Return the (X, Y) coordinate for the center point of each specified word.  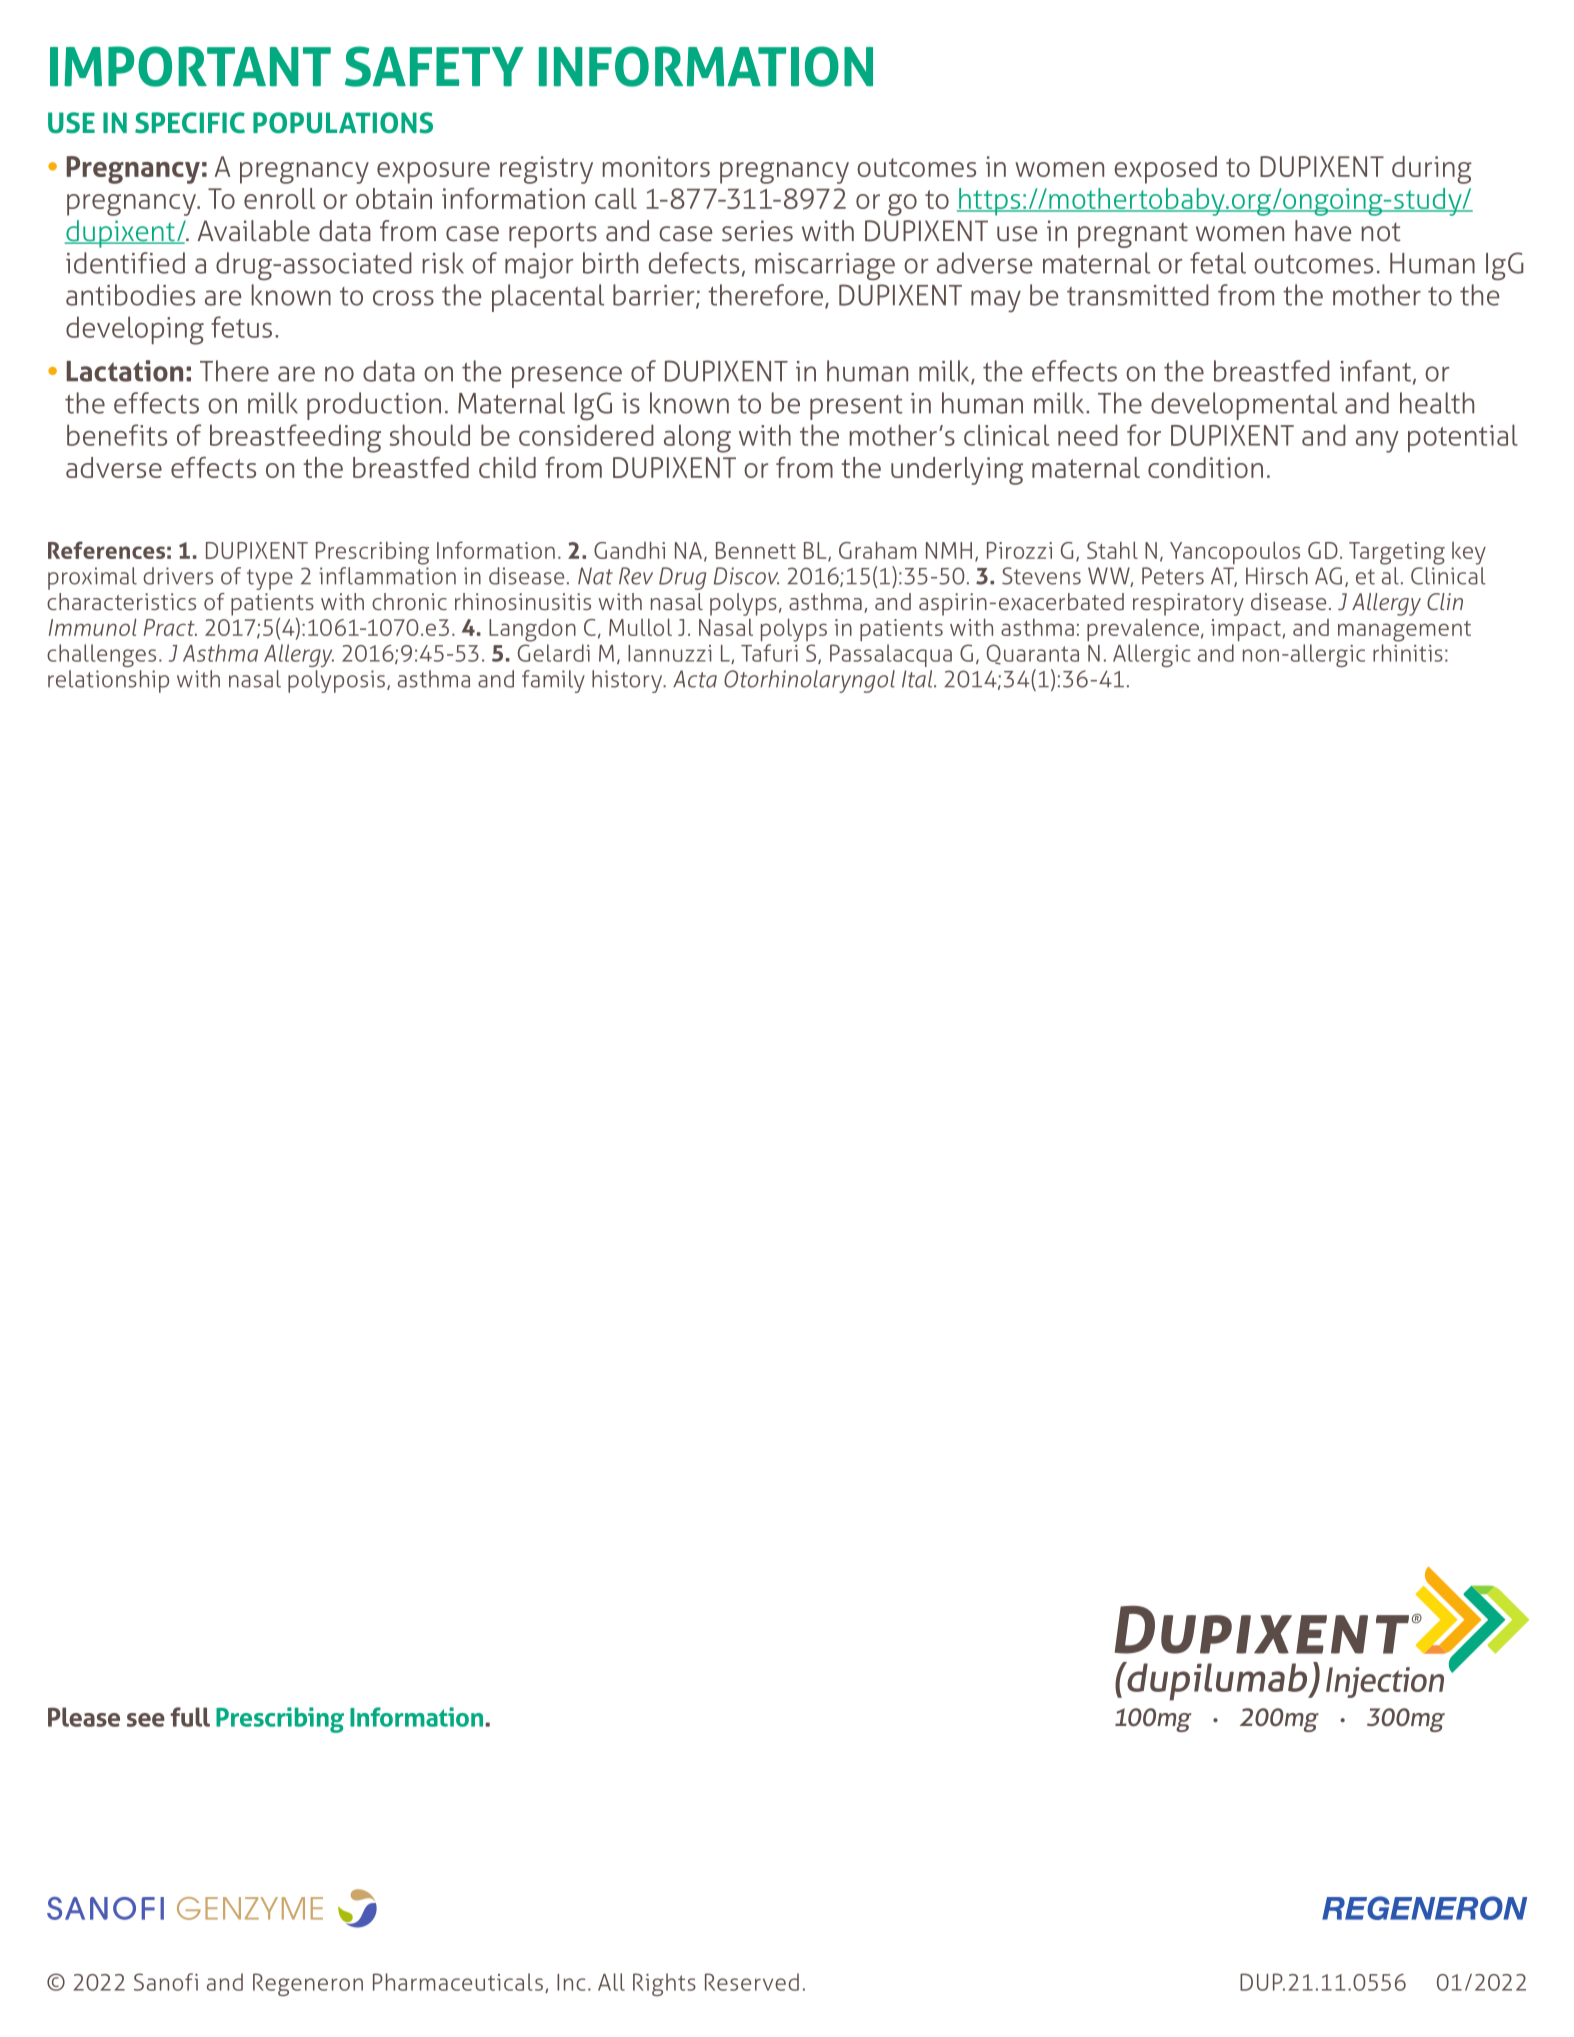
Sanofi (166, 1982)
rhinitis (1408, 653)
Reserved (752, 1982)
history (628, 681)
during (1432, 170)
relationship (108, 681)
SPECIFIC (190, 123)
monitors (656, 166)
